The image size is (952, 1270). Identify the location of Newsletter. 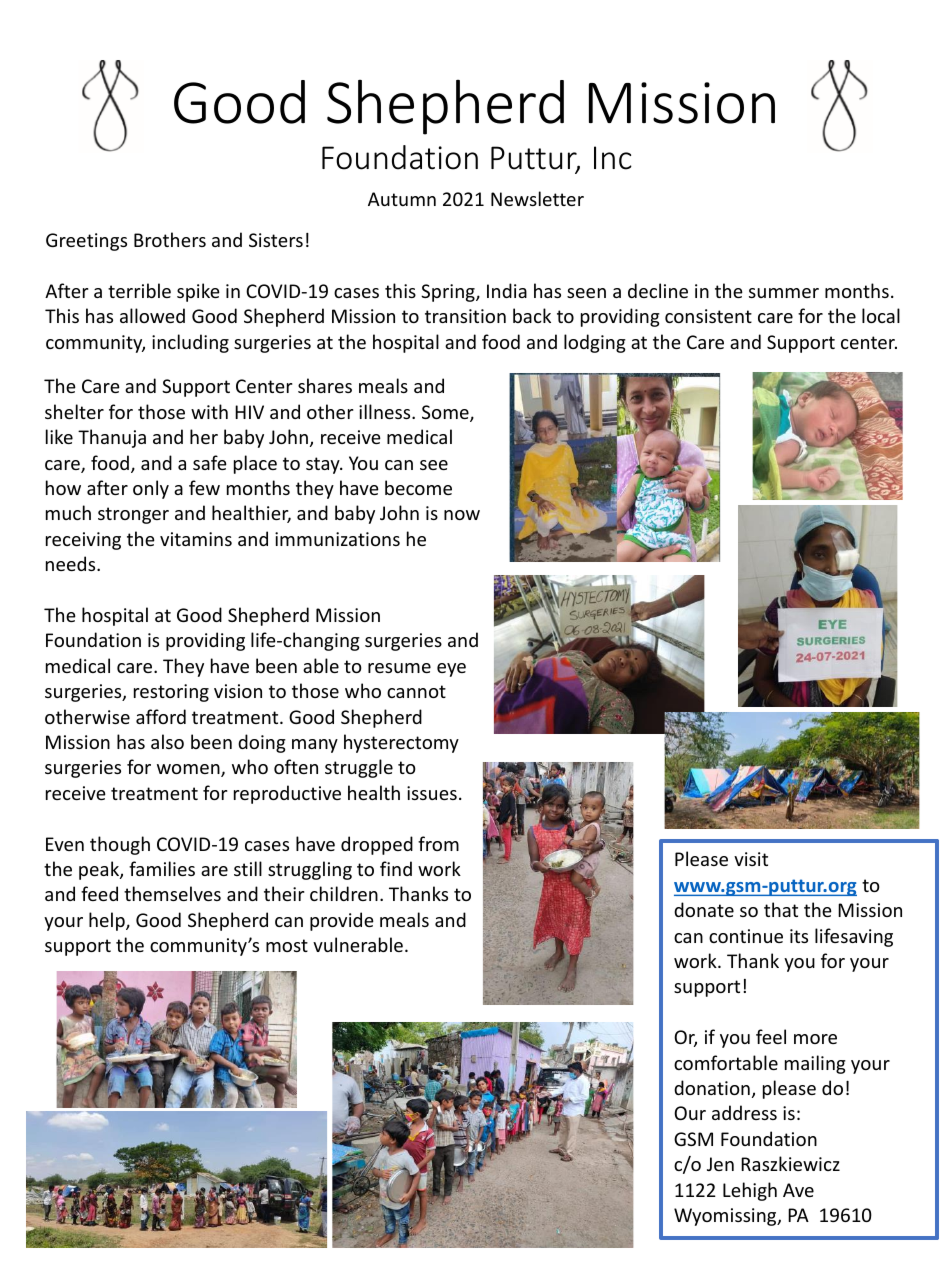
(537, 198).
